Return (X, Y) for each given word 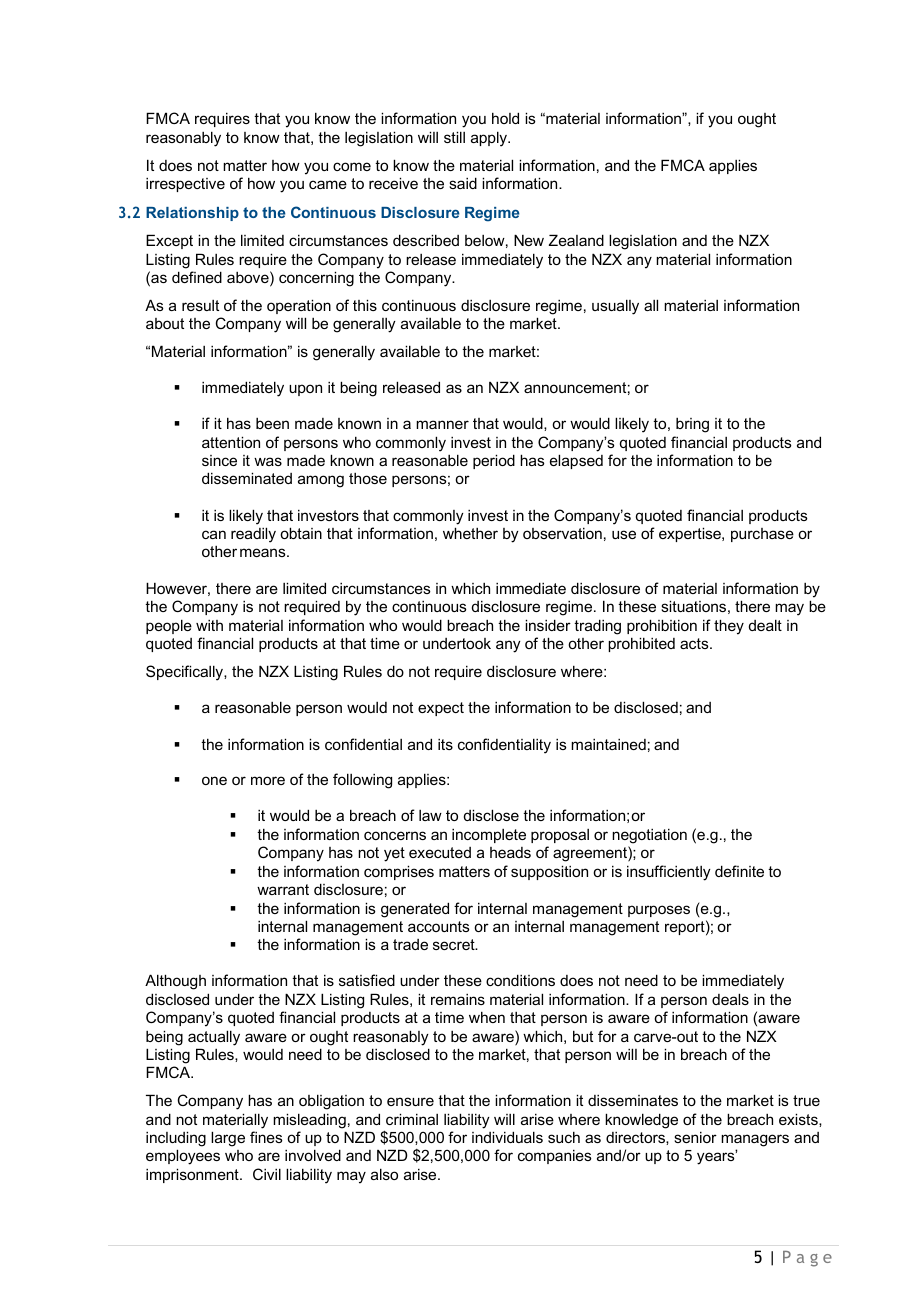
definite (739, 871)
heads (510, 852)
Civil (267, 1174)
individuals (507, 1137)
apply (490, 139)
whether (470, 533)
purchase (762, 535)
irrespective (185, 185)
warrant (283, 889)
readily (253, 535)
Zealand (576, 240)
